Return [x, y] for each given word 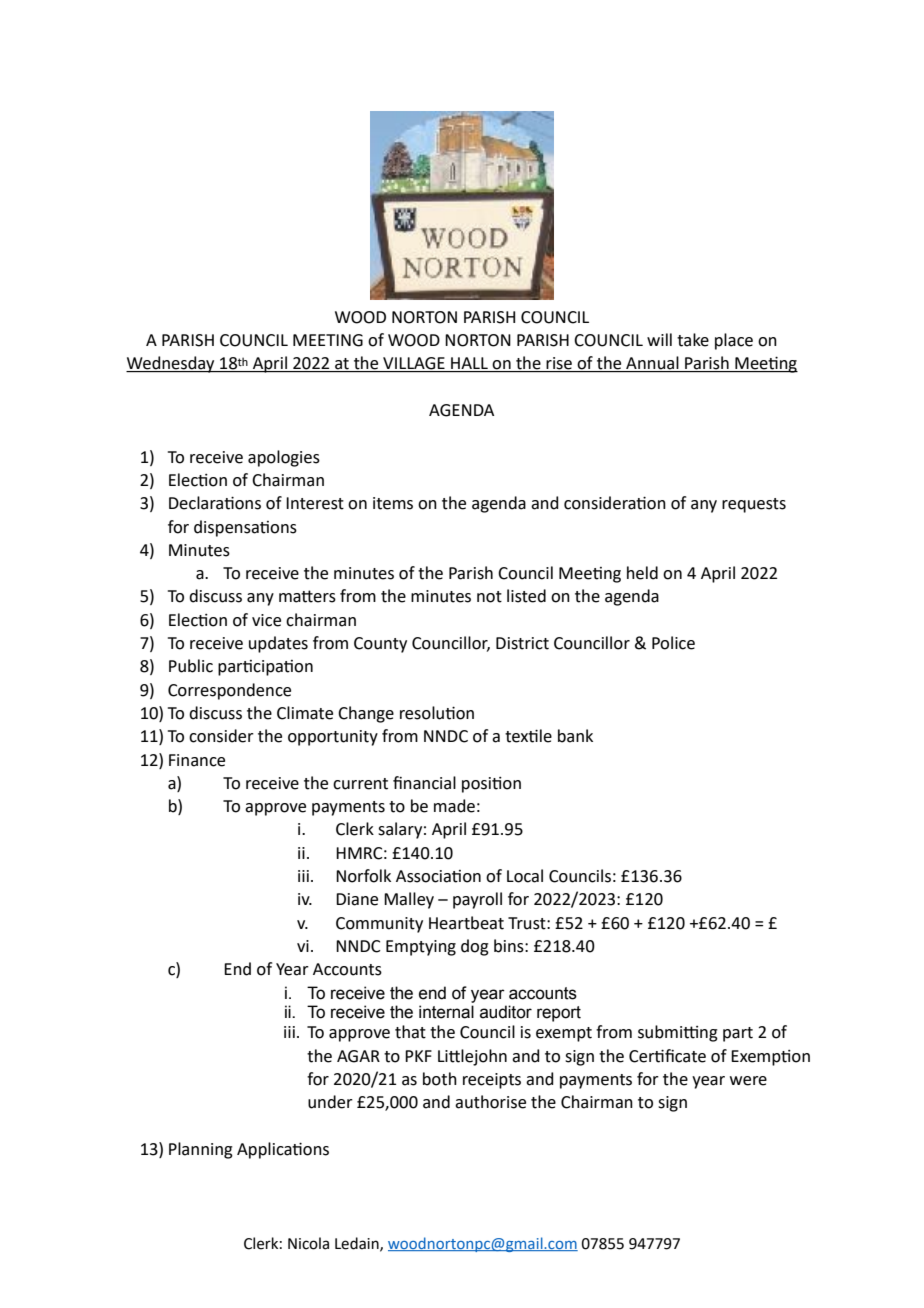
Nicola [308, 1243]
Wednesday [171, 364]
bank [575, 736]
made [454, 806]
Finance [197, 760]
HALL [469, 364]
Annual [652, 364]
